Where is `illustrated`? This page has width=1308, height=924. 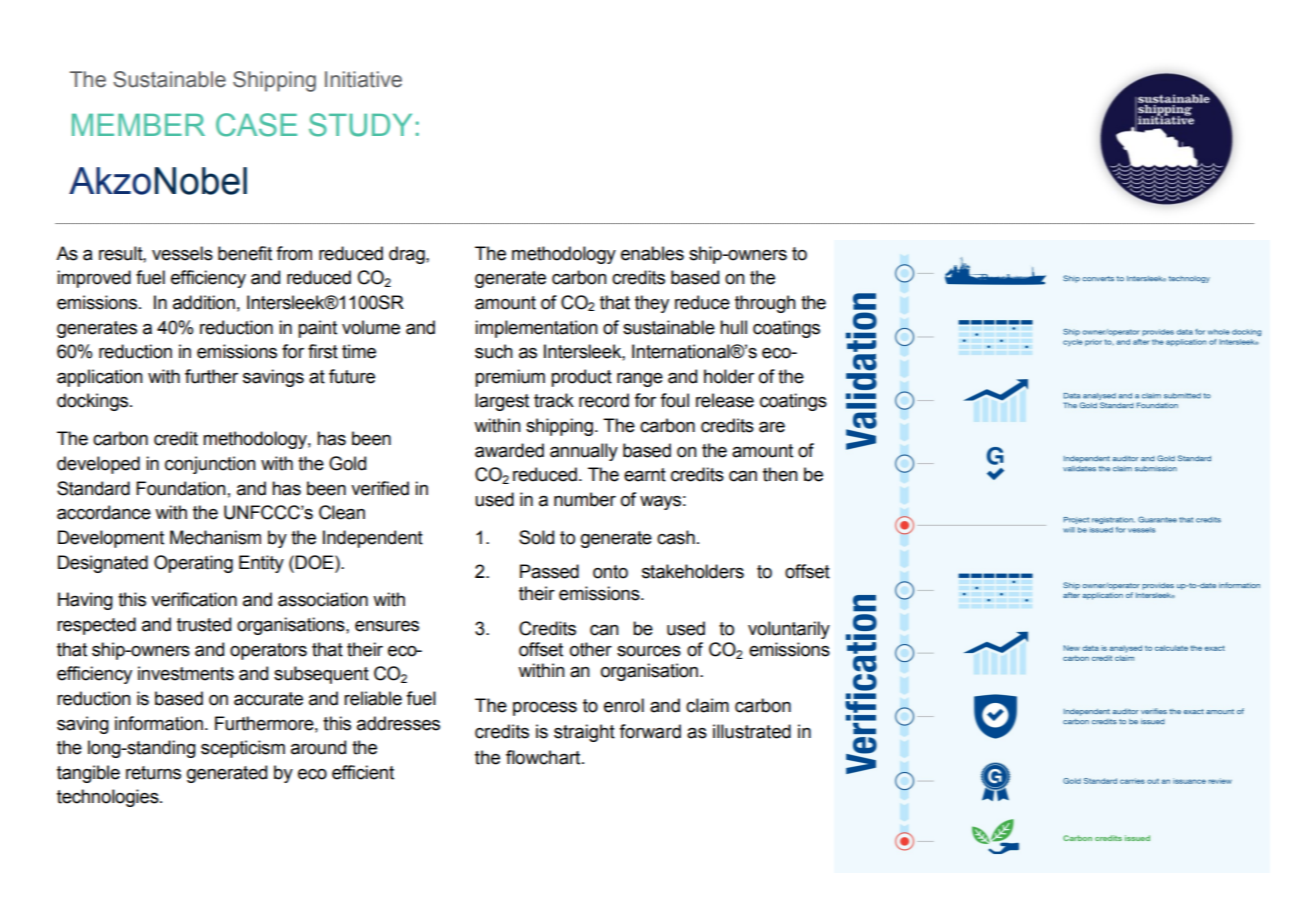
illustrated is located at coordinates (752, 731).
